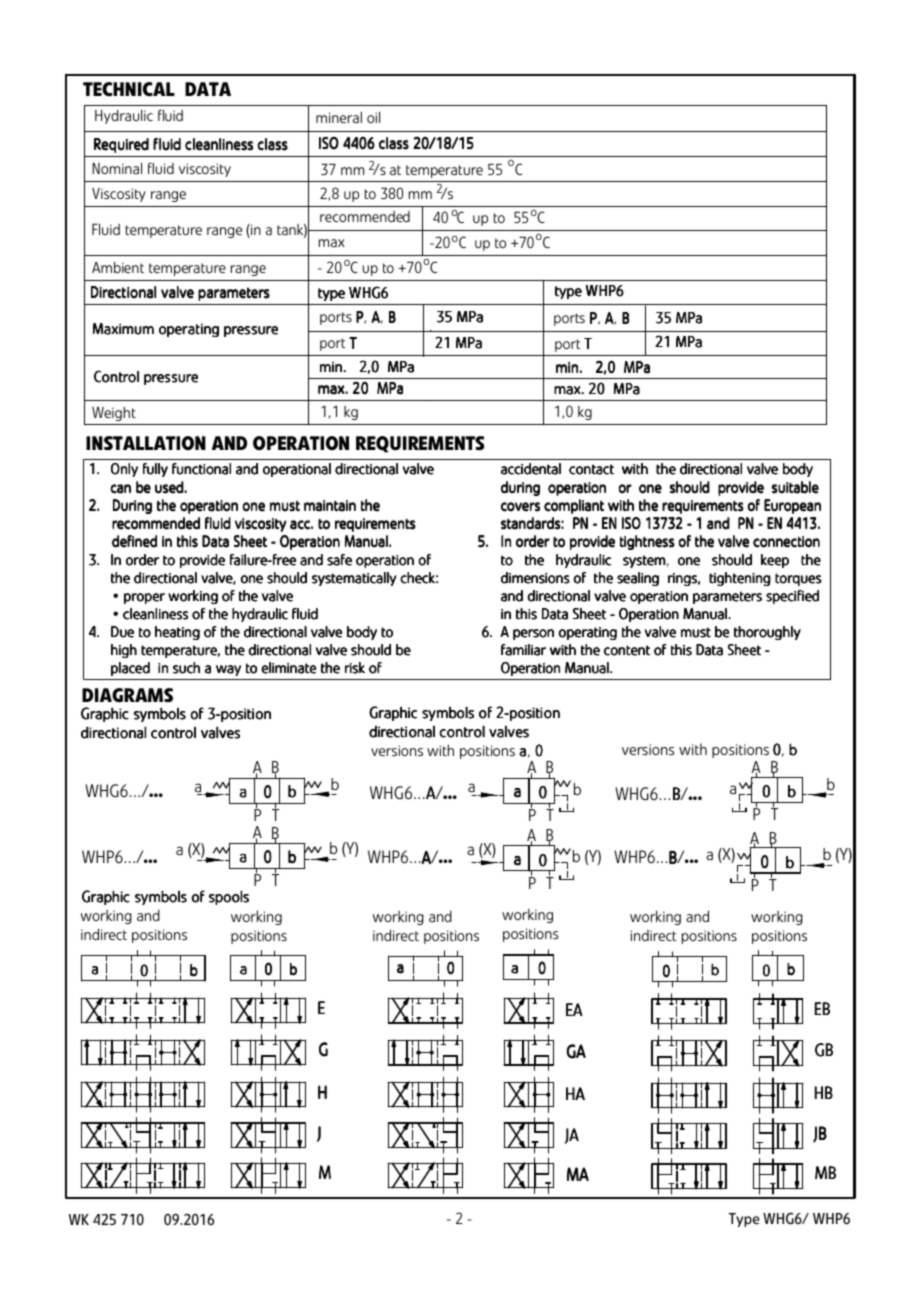 The width and height of the document is (924, 1308). What do you see at coordinates (114, 414) in the document?
I see `Weight` at bounding box center [114, 414].
